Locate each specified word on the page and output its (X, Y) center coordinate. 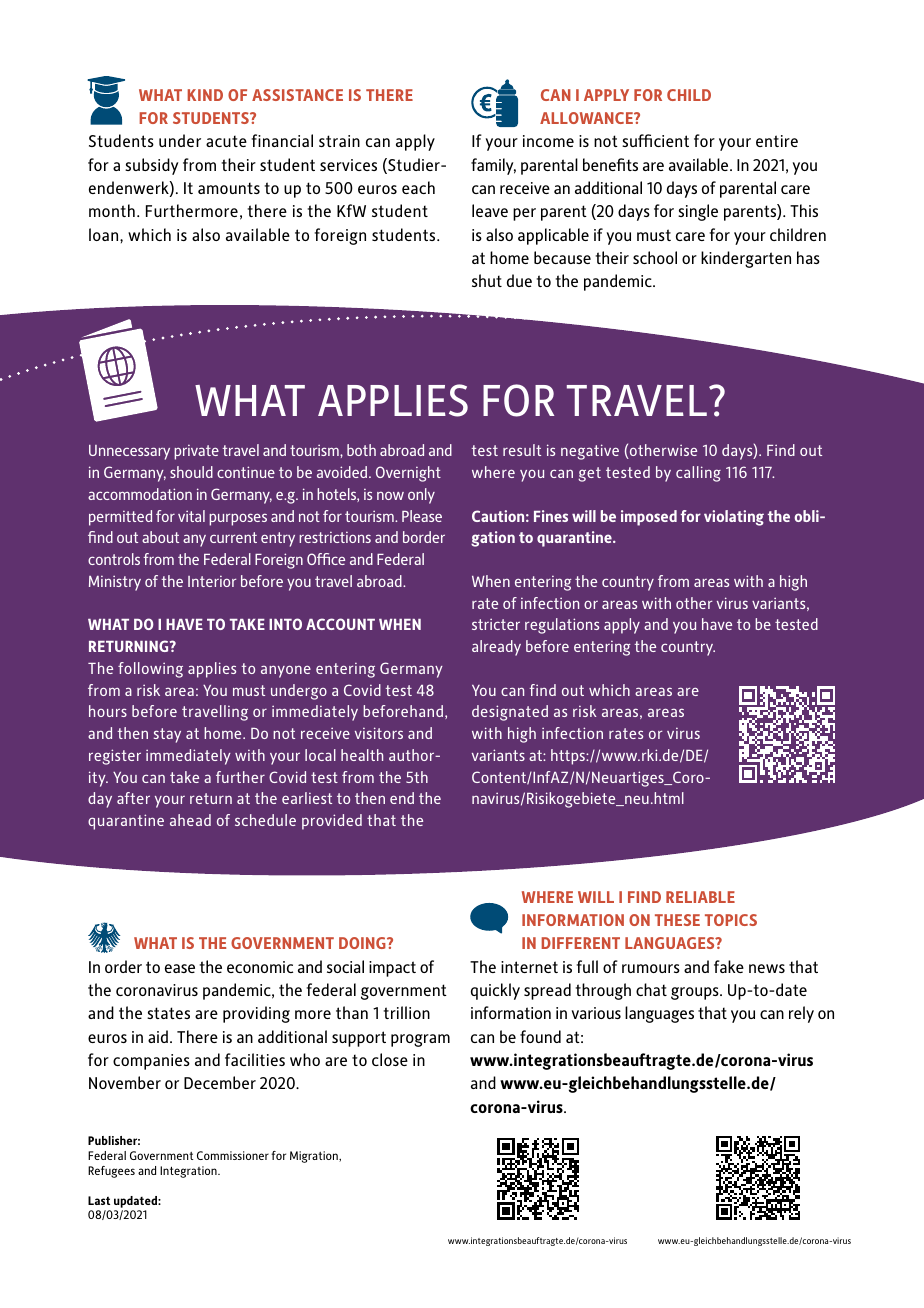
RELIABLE (700, 897)
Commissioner (233, 1155)
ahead (190, 820)
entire (777, 141)
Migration (315, 1157)
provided (332, 822)
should (191, 472)
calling (698, 474)
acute (226, 141)
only (421, 496)
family (493, 166)
